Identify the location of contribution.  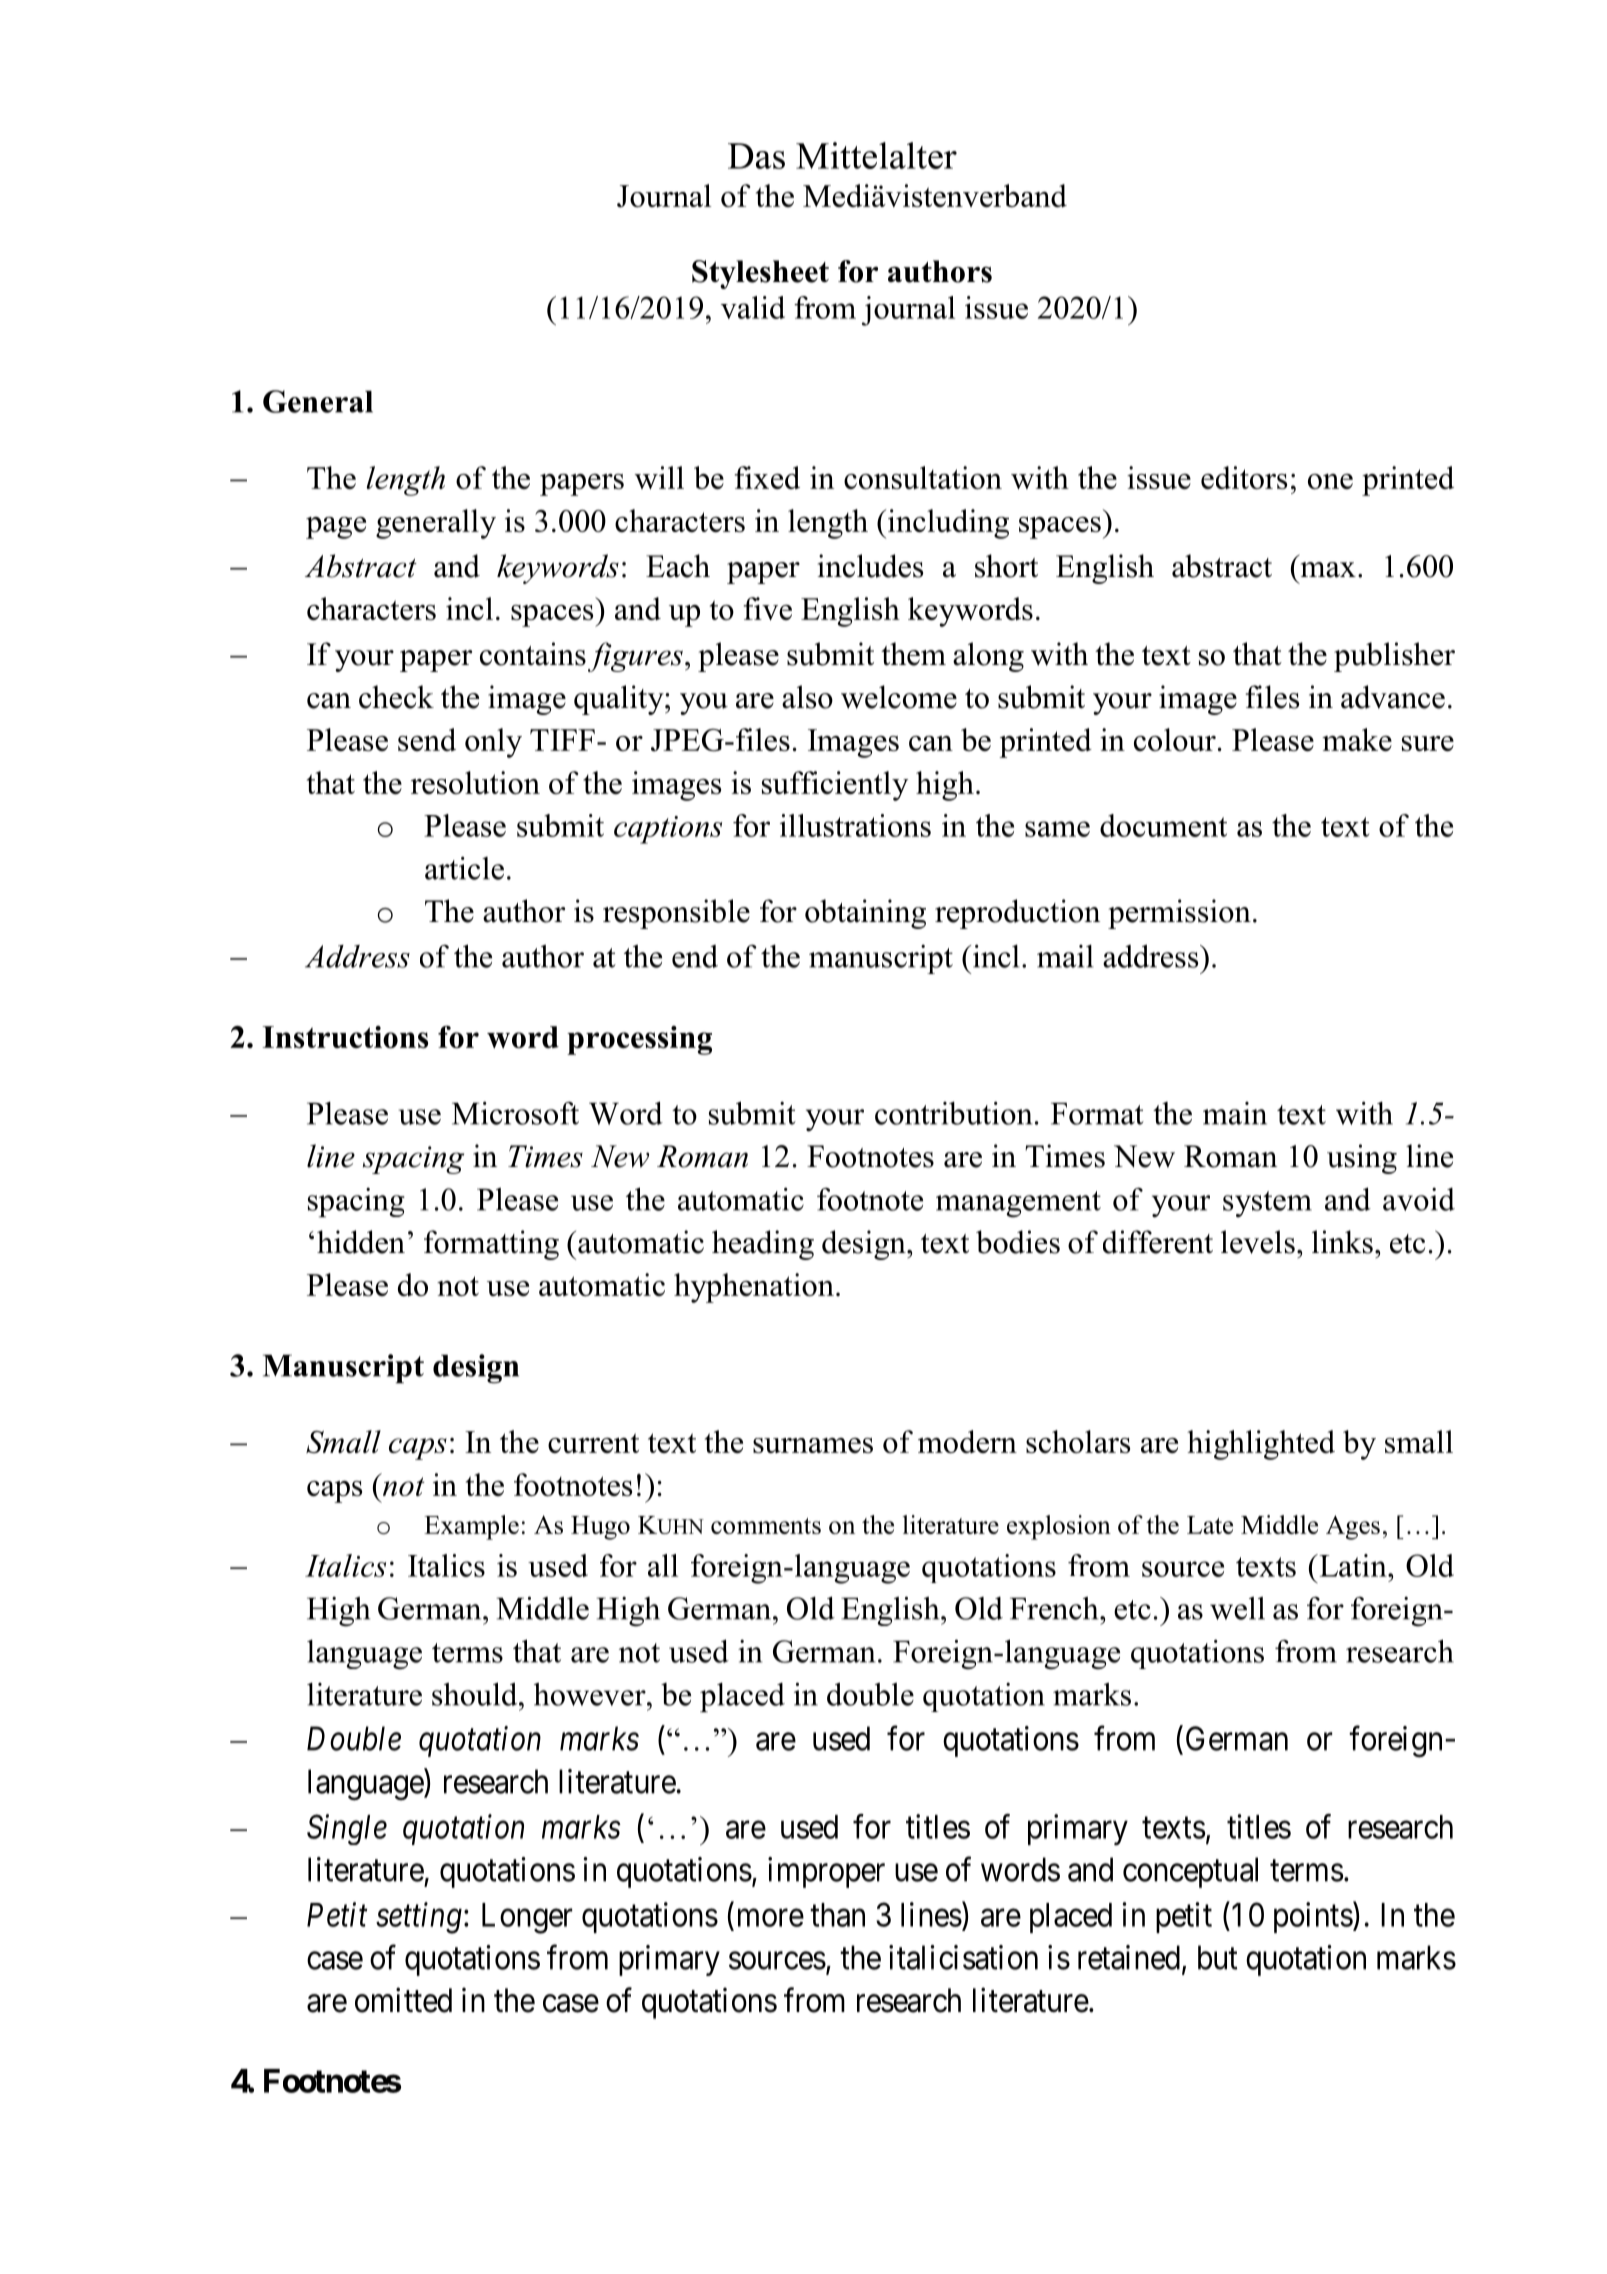
(953, 1113).
